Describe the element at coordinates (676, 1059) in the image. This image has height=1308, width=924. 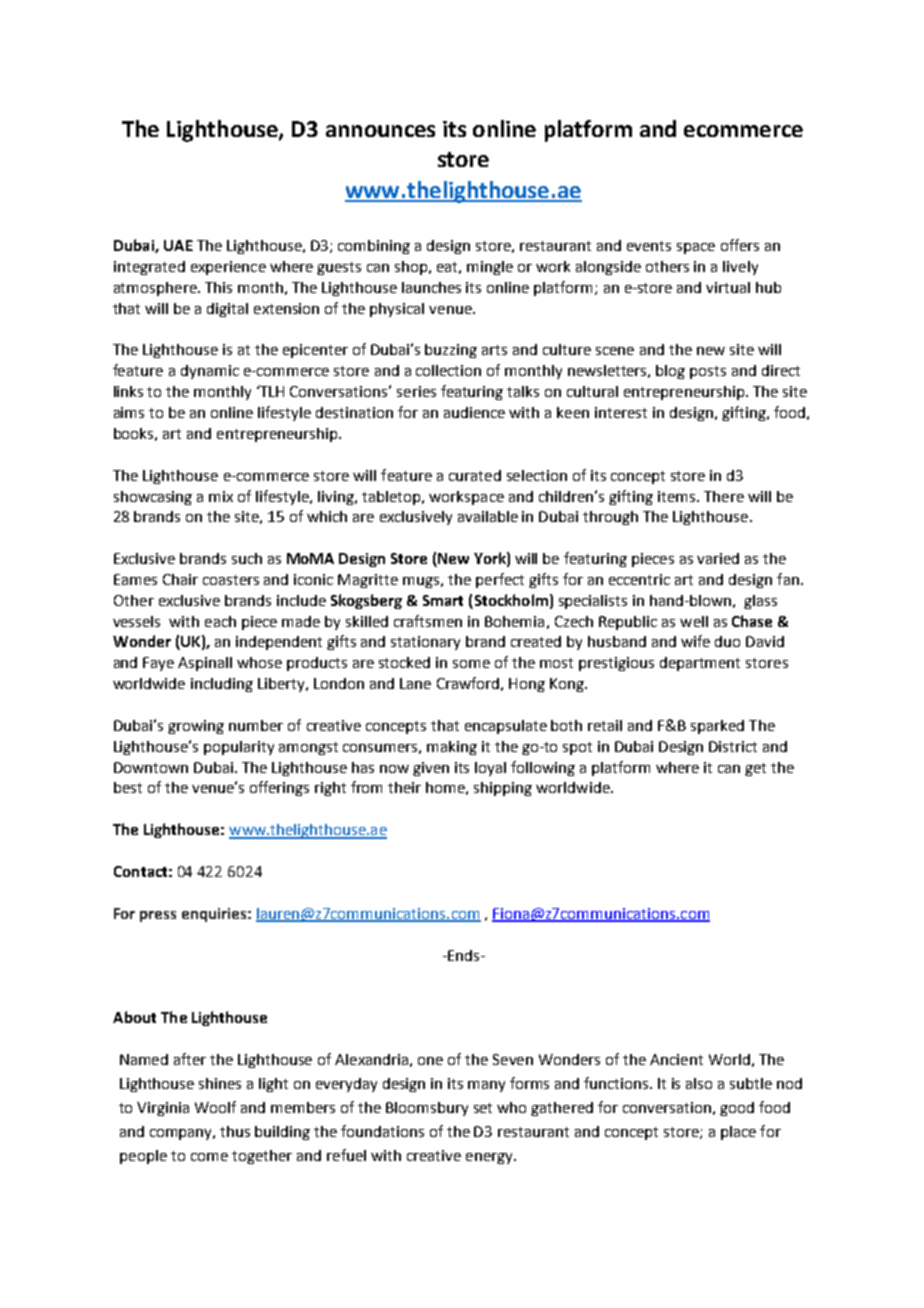
I see `Ancient` at that location.
